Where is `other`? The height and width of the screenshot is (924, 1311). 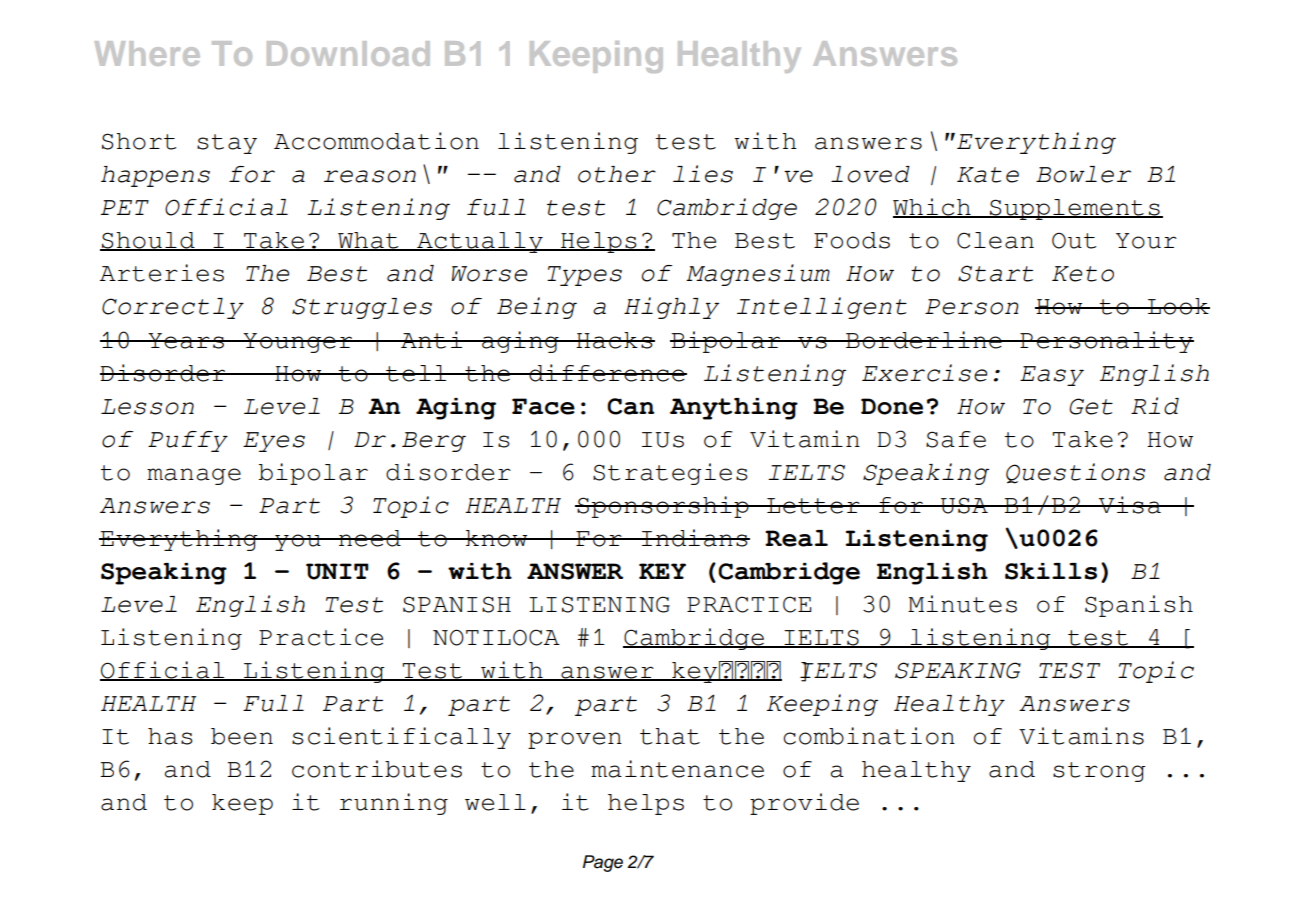 other is located at coordinates (617, 174).
